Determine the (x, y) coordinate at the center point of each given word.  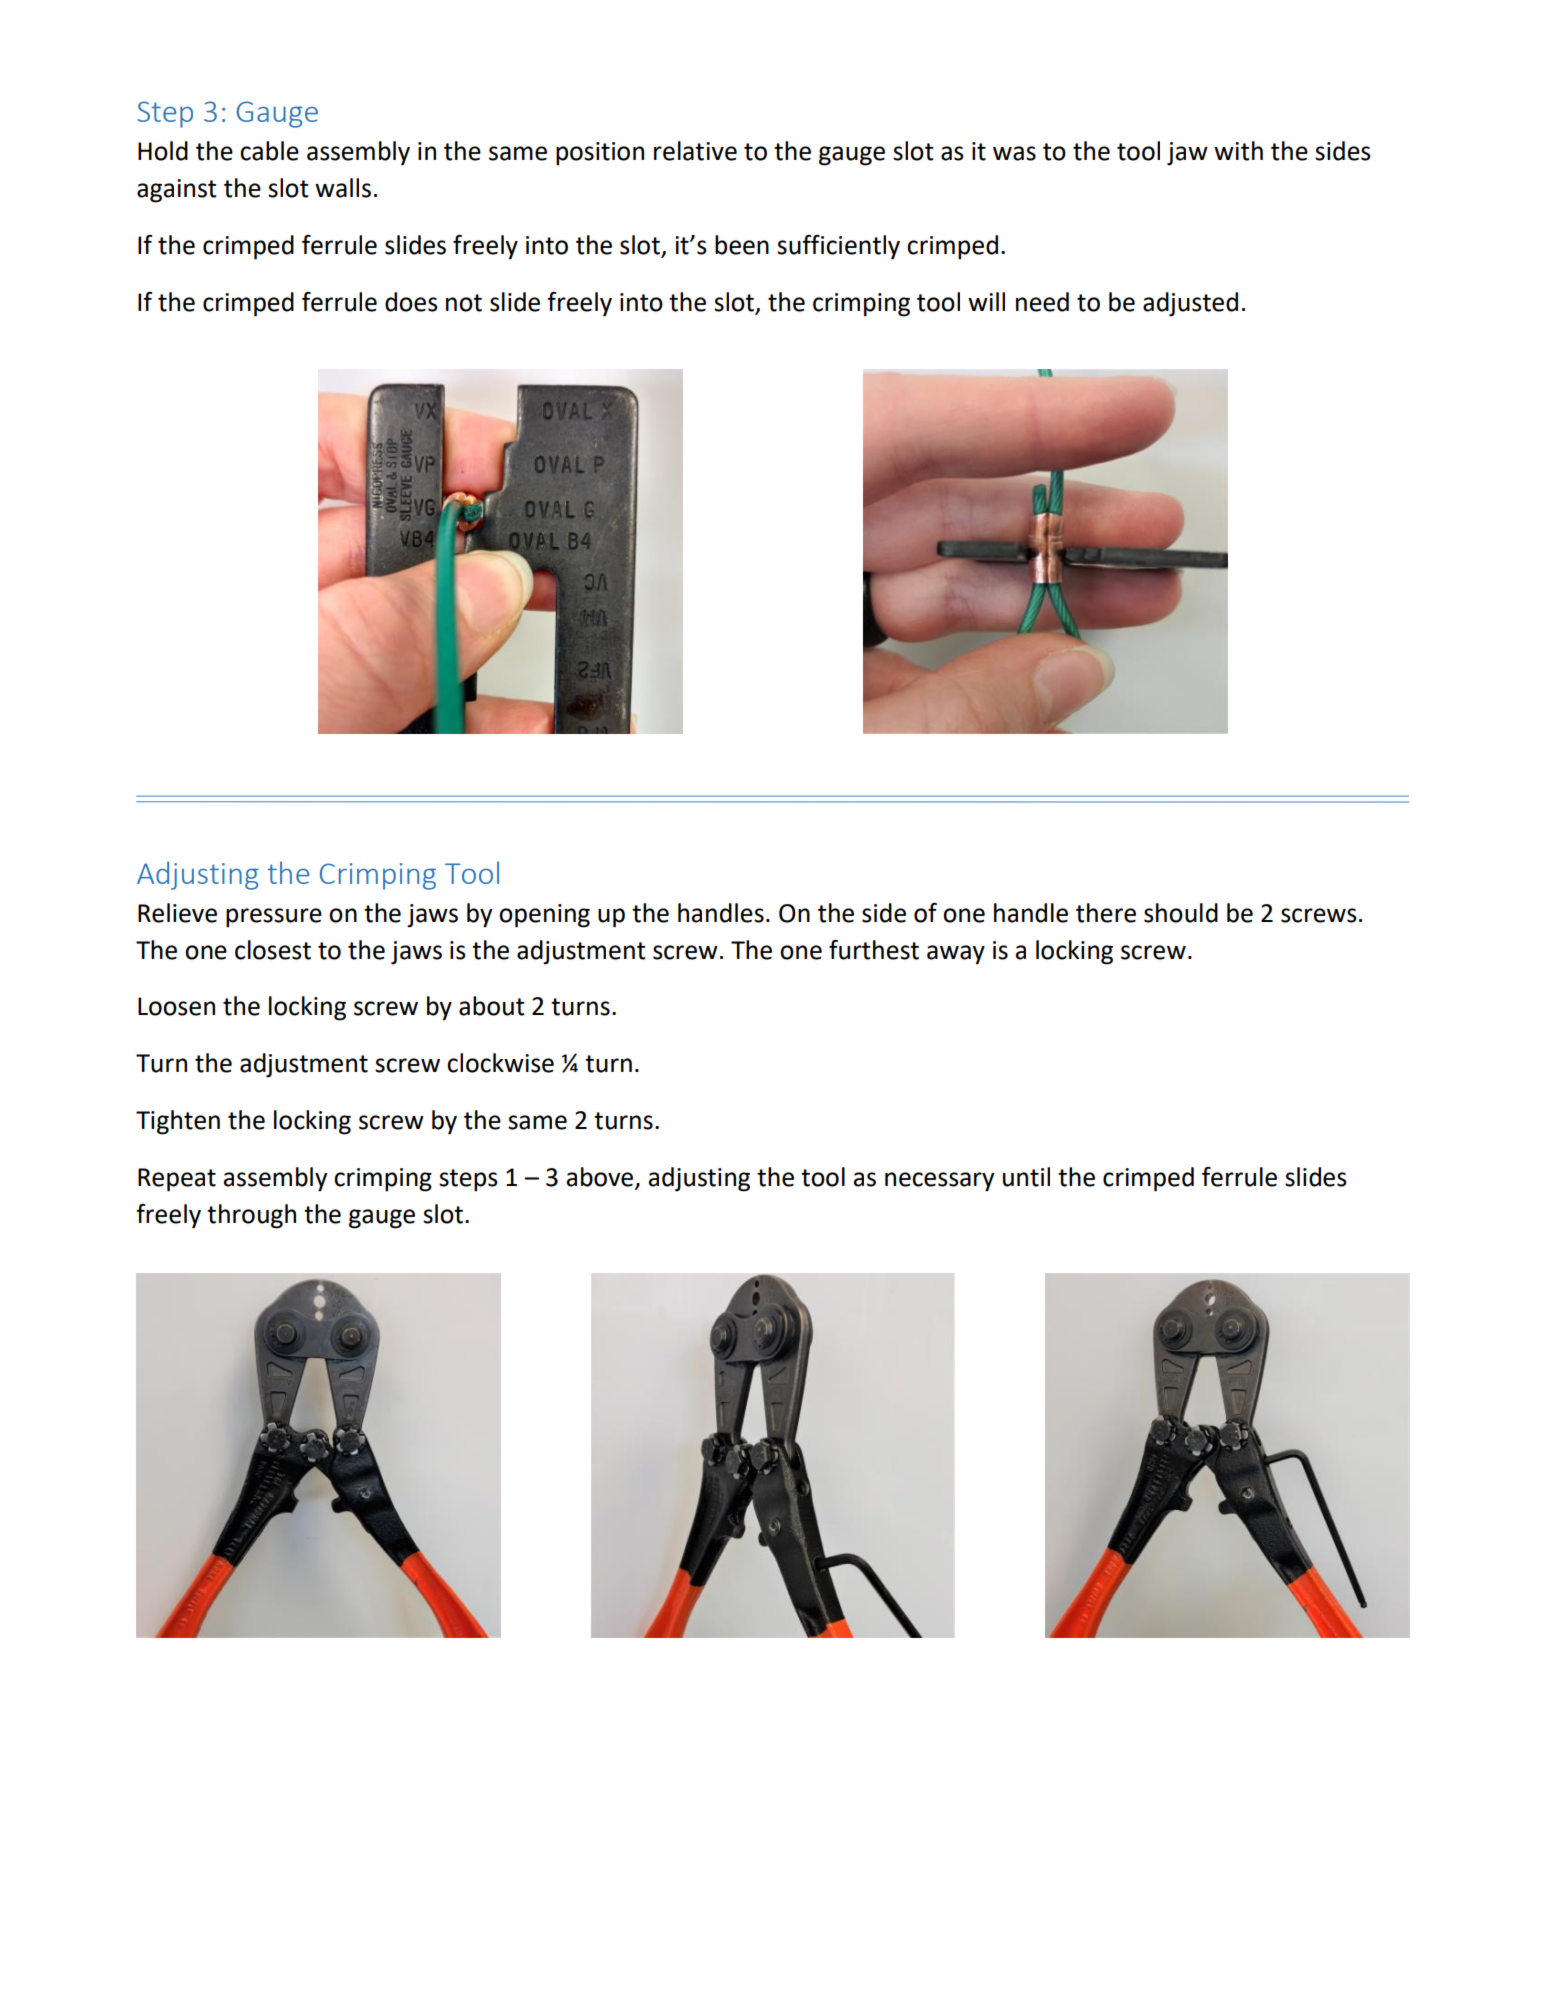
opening (544, 916)
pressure (274, 918)
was (1014, 153)
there (1106, 913)
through (251, 1216)
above (601, 1178)
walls (343, 188)
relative (695, 151)
